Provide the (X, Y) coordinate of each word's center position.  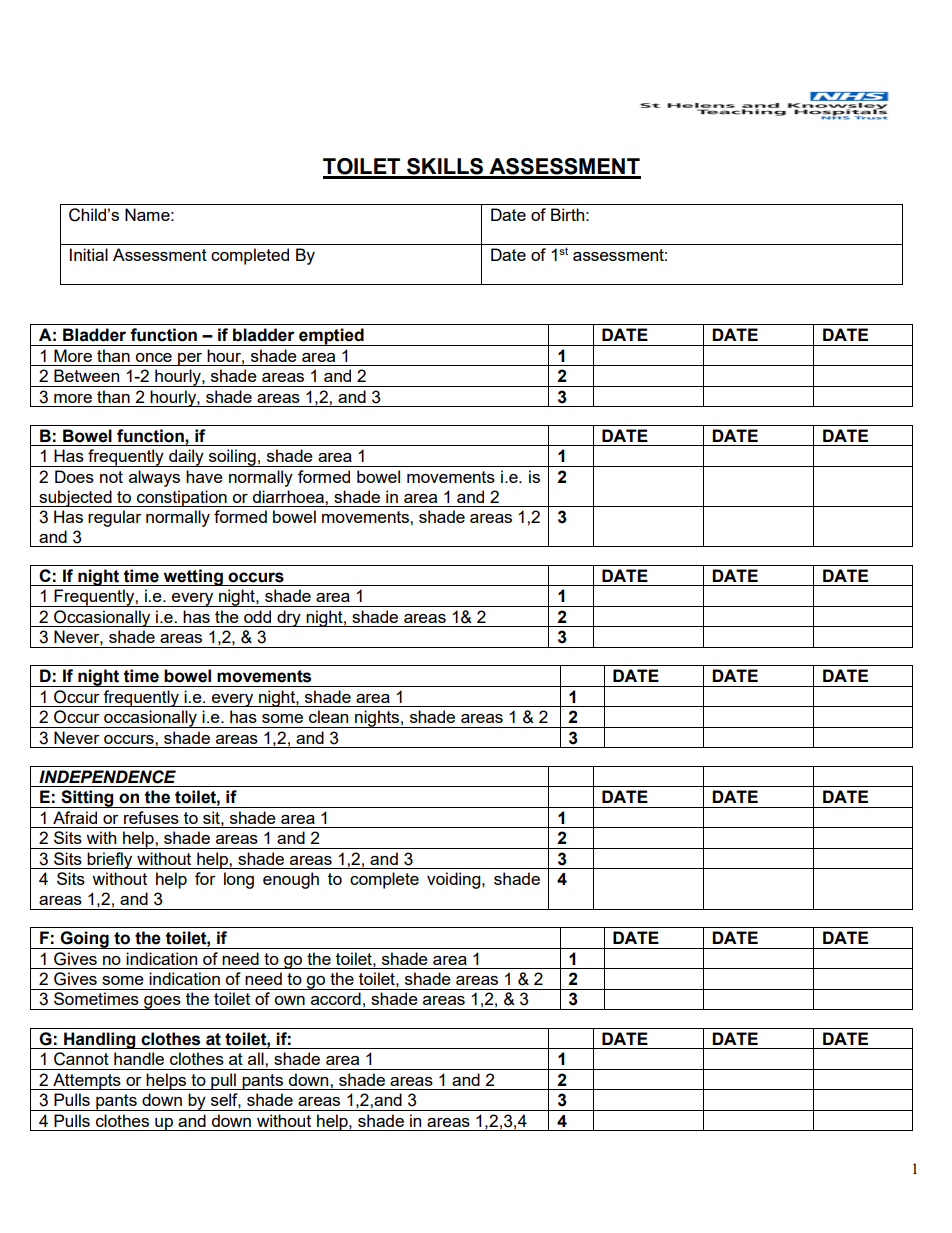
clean (328, 716)
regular (115, 518)
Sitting (87, 799)
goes (162, 1003)
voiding (455, 880)
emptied (331, 337)
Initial (89, 254)
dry (289, 618)
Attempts (87, 1081)
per (190, 359)
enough (291, 880)
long (239, 880)
